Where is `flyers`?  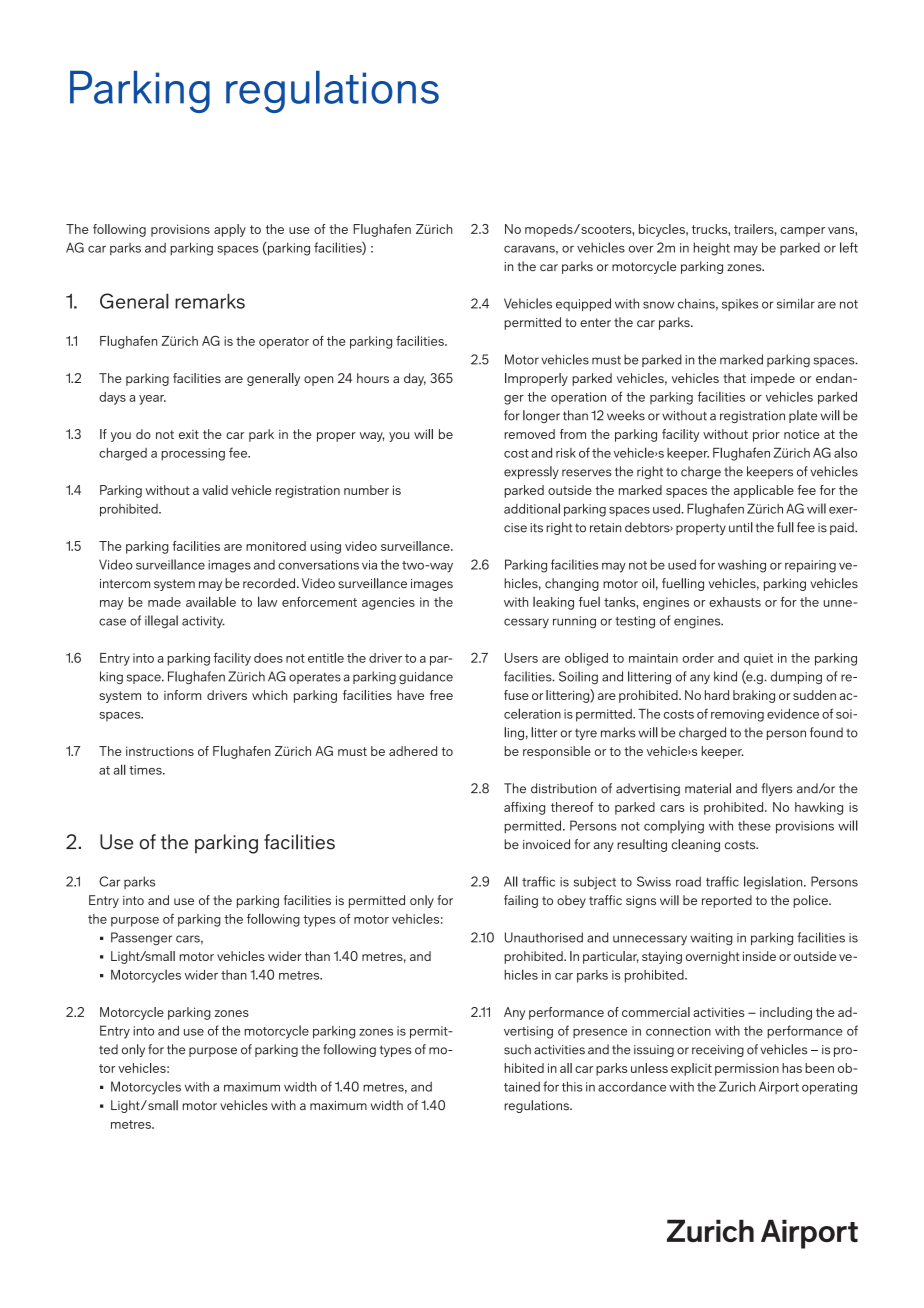
flyers is located at coordinates (777, 789).
